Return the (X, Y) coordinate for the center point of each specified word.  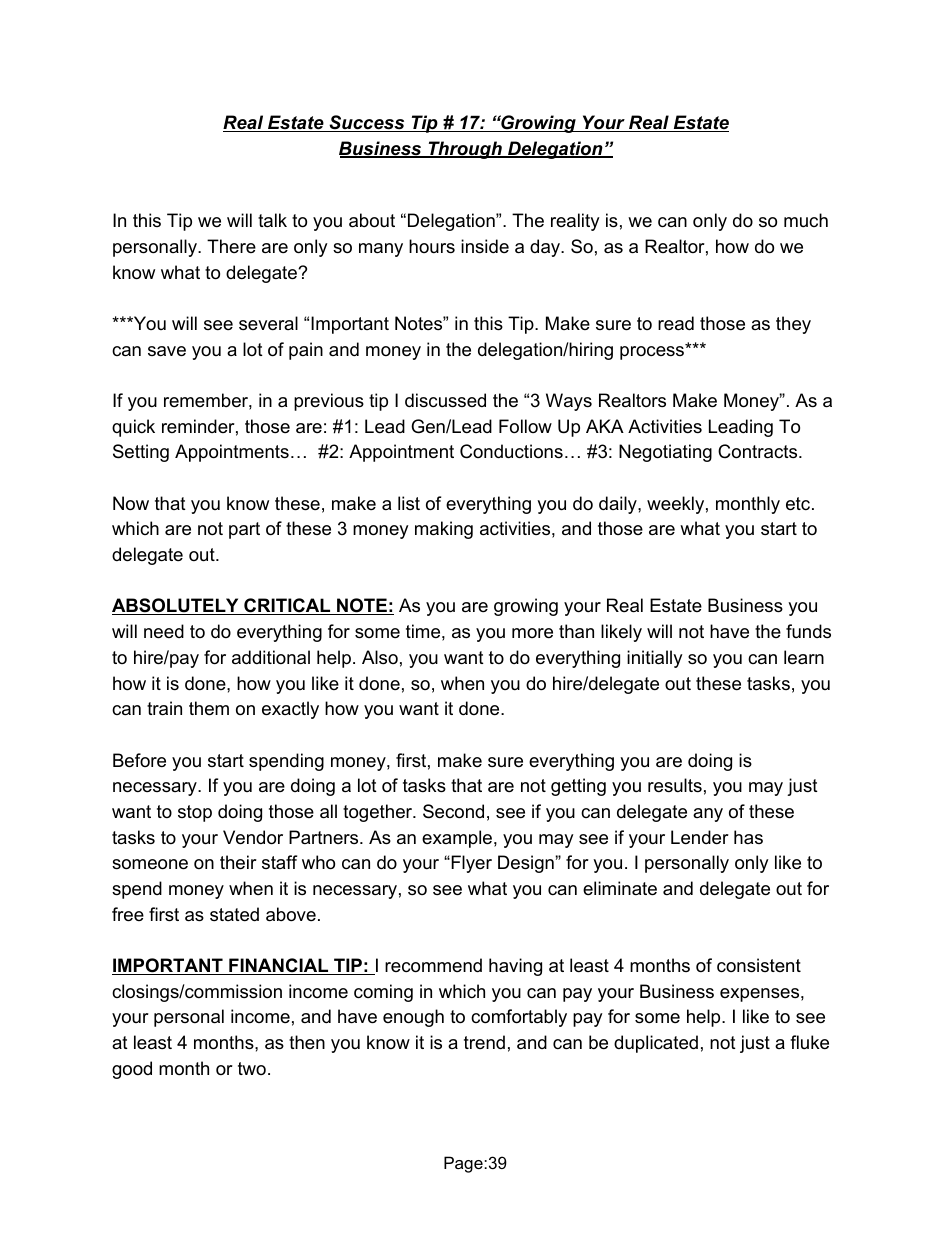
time (423, 631)
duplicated (656, 1044)
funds (808, 631)
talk (272, 220)
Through (465, 150)
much (806, 220)
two (252, 1068)
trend (484, 1042)
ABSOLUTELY (176, 606)
